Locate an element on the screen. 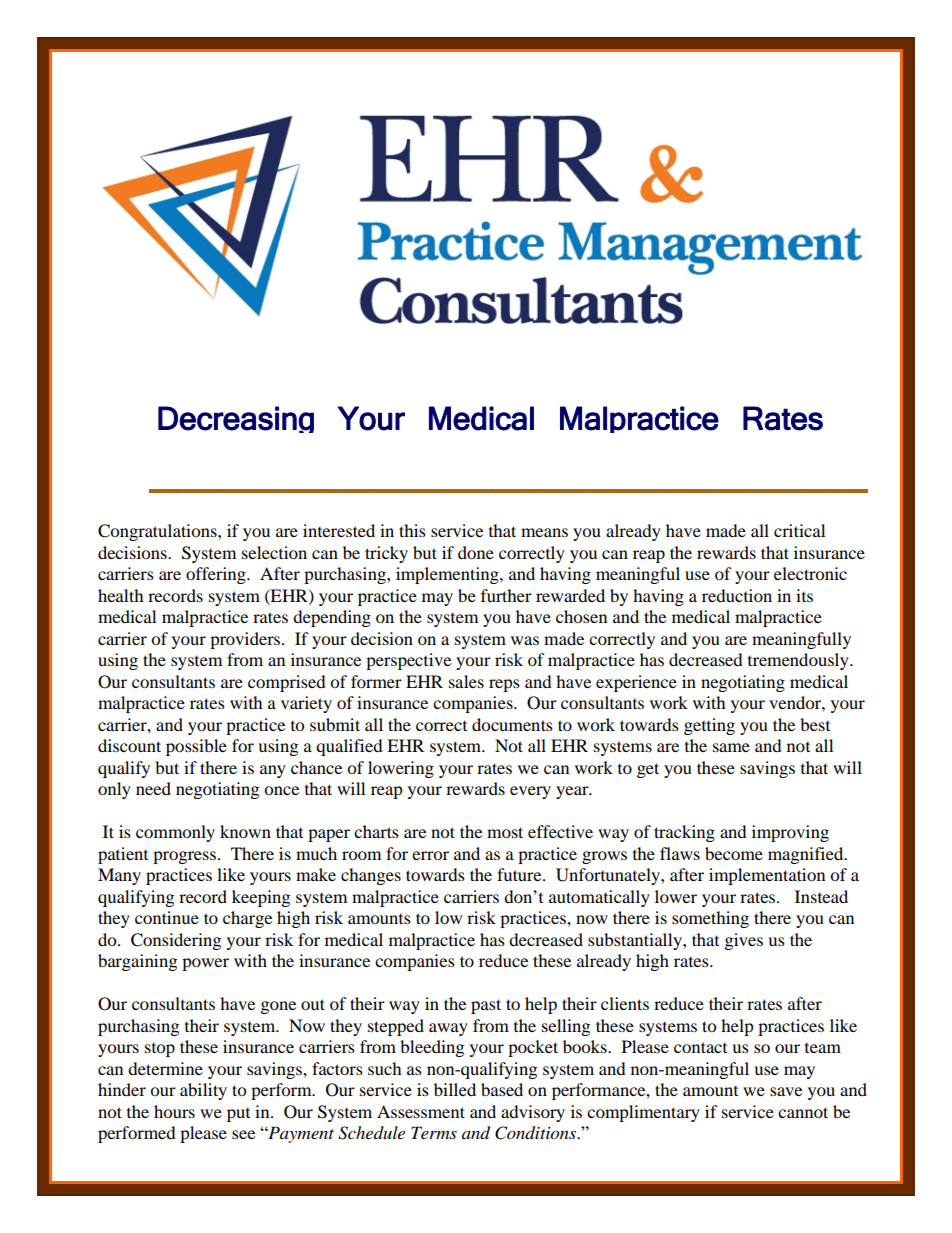 This screenshot has width=952, height=1233. implementation is located at coordinates (767, 876).
